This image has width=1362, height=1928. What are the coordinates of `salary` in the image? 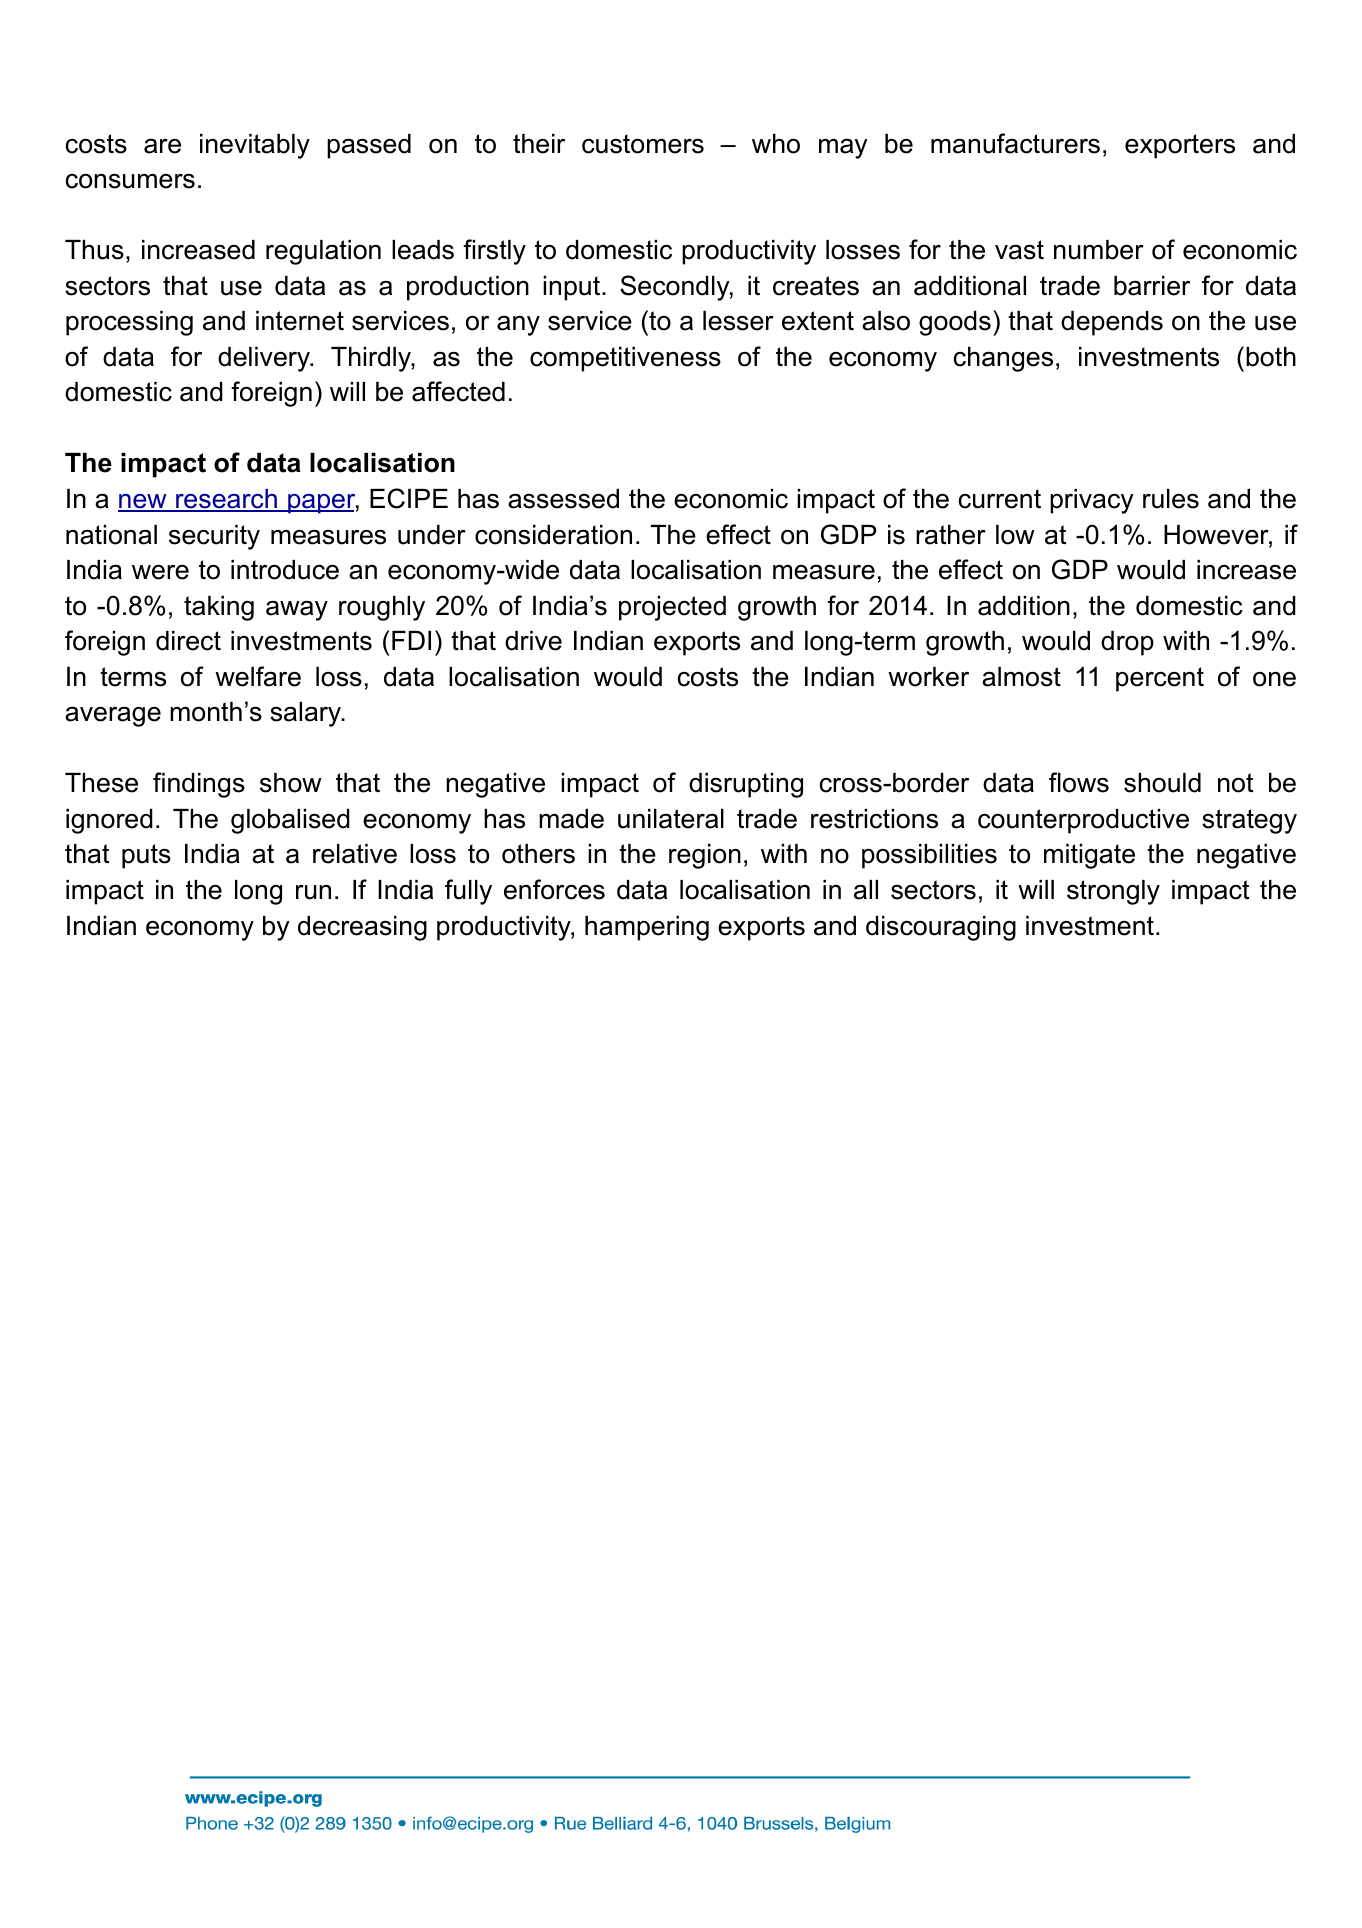 It's located at (307, 714).
